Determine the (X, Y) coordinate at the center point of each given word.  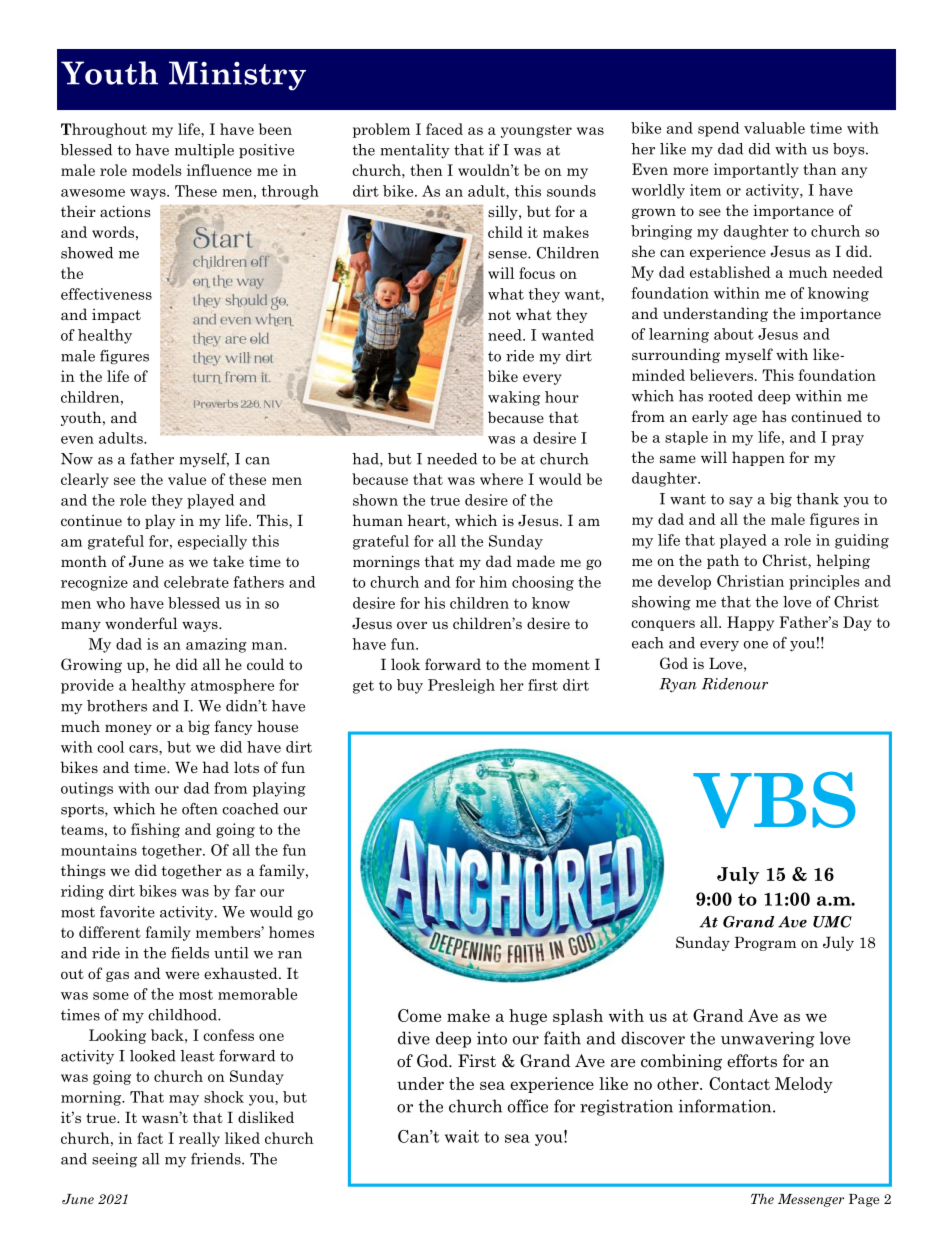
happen (758, 458)
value (187, 479)
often (200, 809)
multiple (204, 151)
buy (410, 686)
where (501, 479)
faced (444, 129)
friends (217, 1159)
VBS (774, 800)
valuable (774, 128)
